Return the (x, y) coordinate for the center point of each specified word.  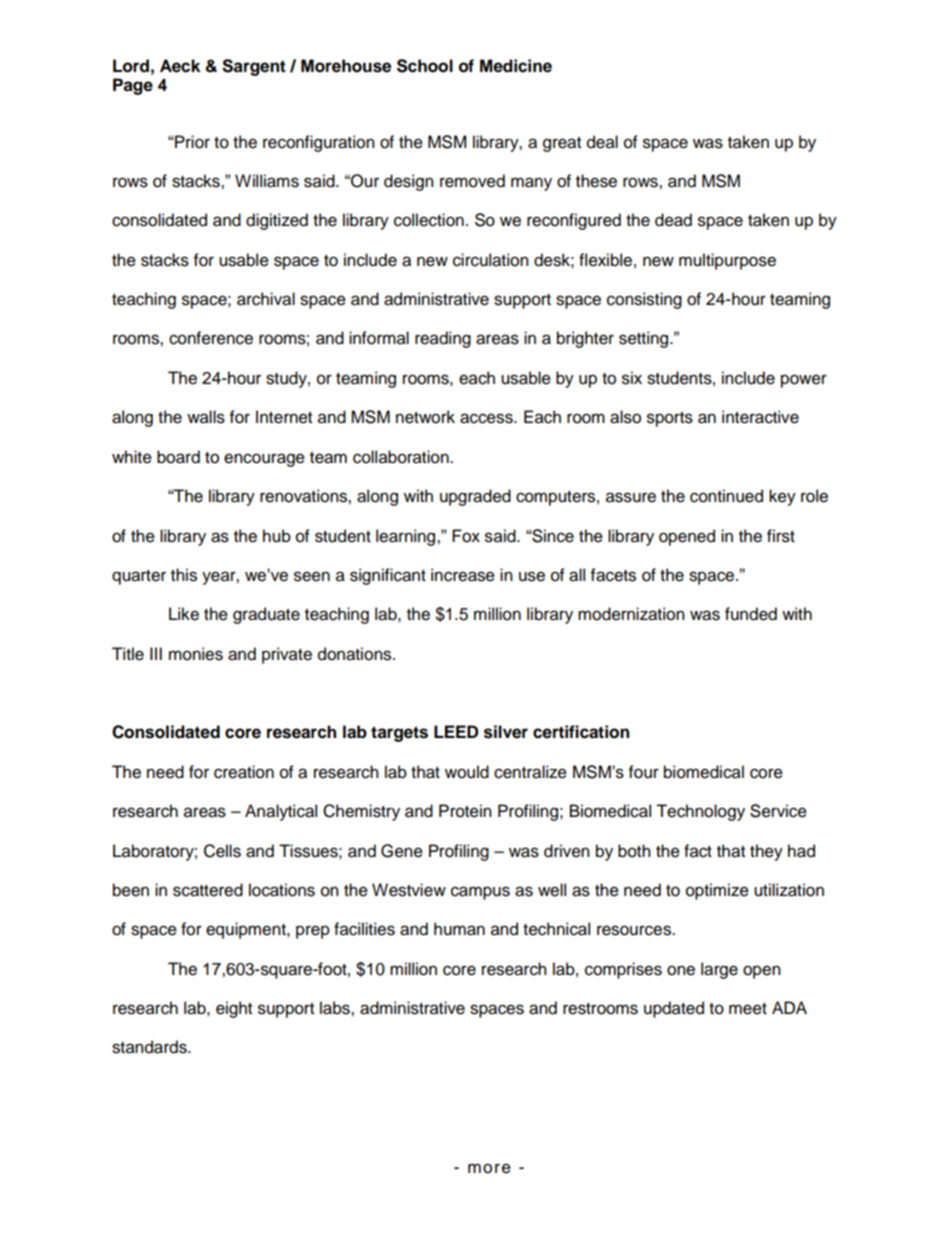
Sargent (254, 67)
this (184, 575)
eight (234, 1009)
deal (602, 142)
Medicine (516, 66)
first (781, 536)
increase (463, 575)
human (459, 929)
